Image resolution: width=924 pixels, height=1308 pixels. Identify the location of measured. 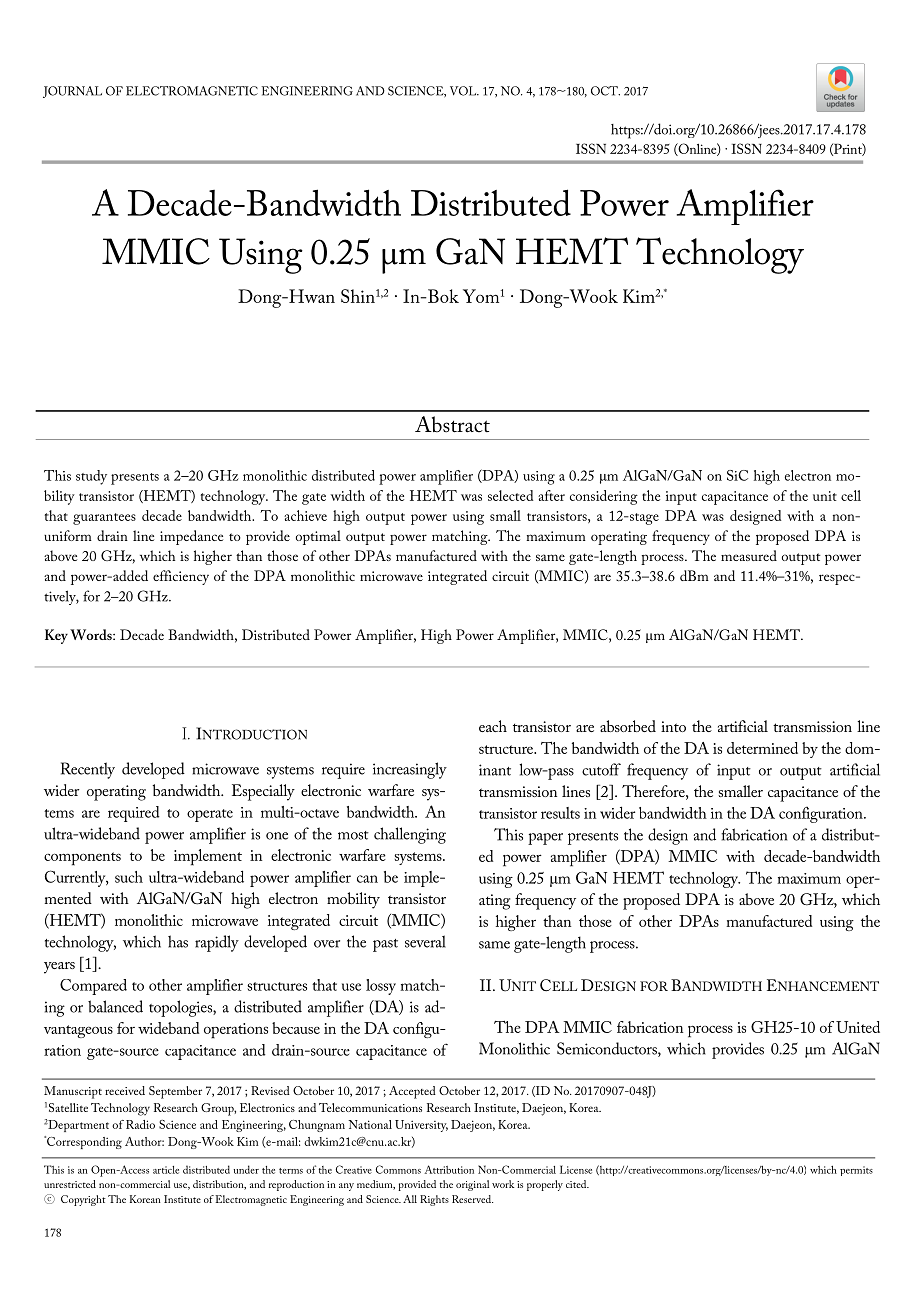
(749, 555).
